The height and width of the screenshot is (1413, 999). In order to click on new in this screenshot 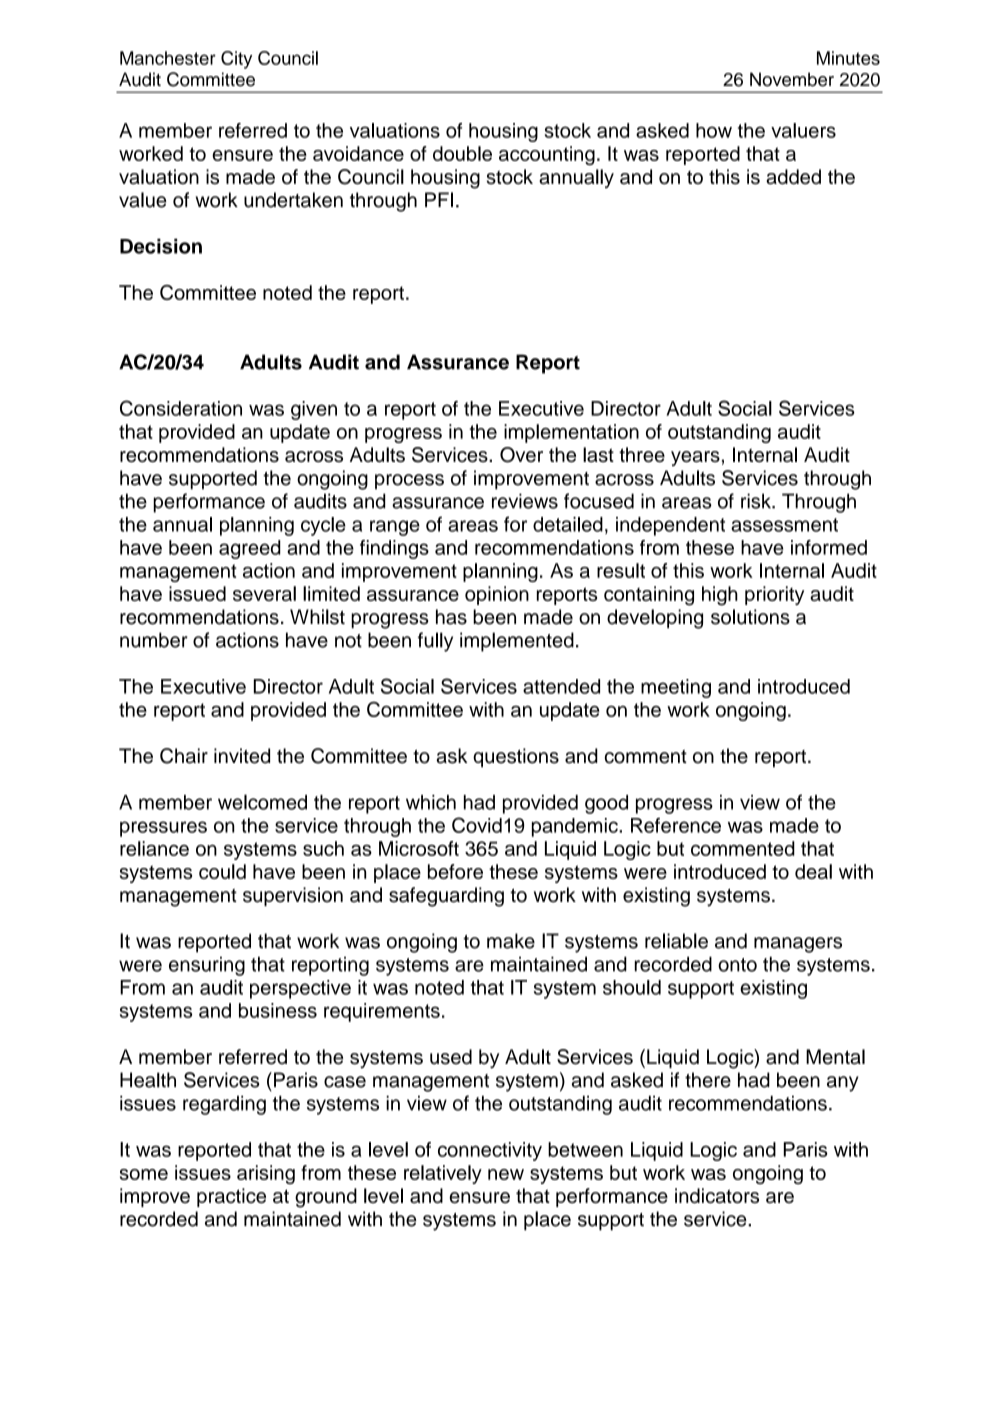, I will do `click(506, 1174)`.
